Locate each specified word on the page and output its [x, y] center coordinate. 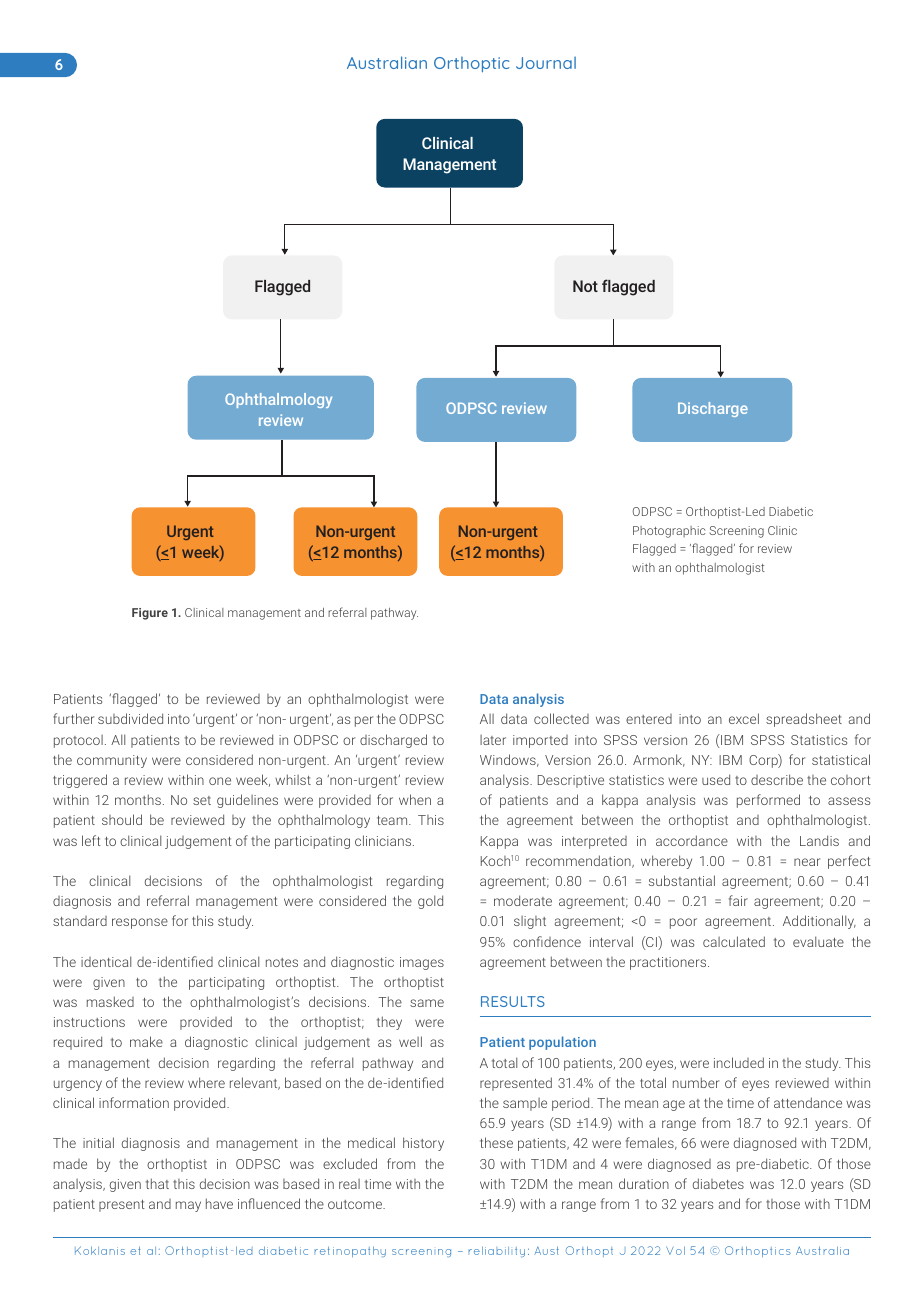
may [188, 1206]
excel [744, 718]
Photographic [669, 532]
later [493, 740]
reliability [497, 1251]
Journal [546, 63]
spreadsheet [804, 720]
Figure [150, 614]
